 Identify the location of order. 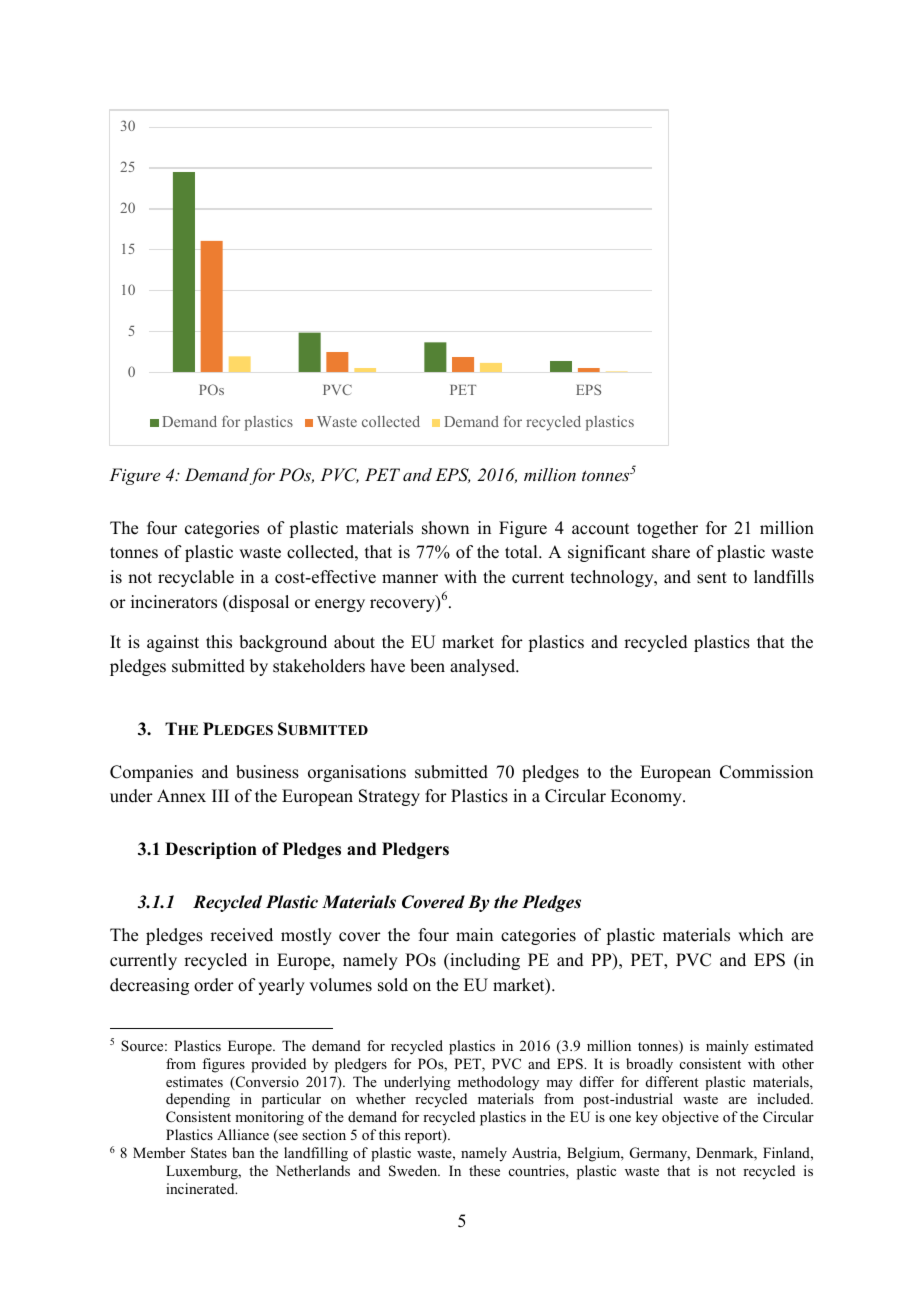
(214, 985).
